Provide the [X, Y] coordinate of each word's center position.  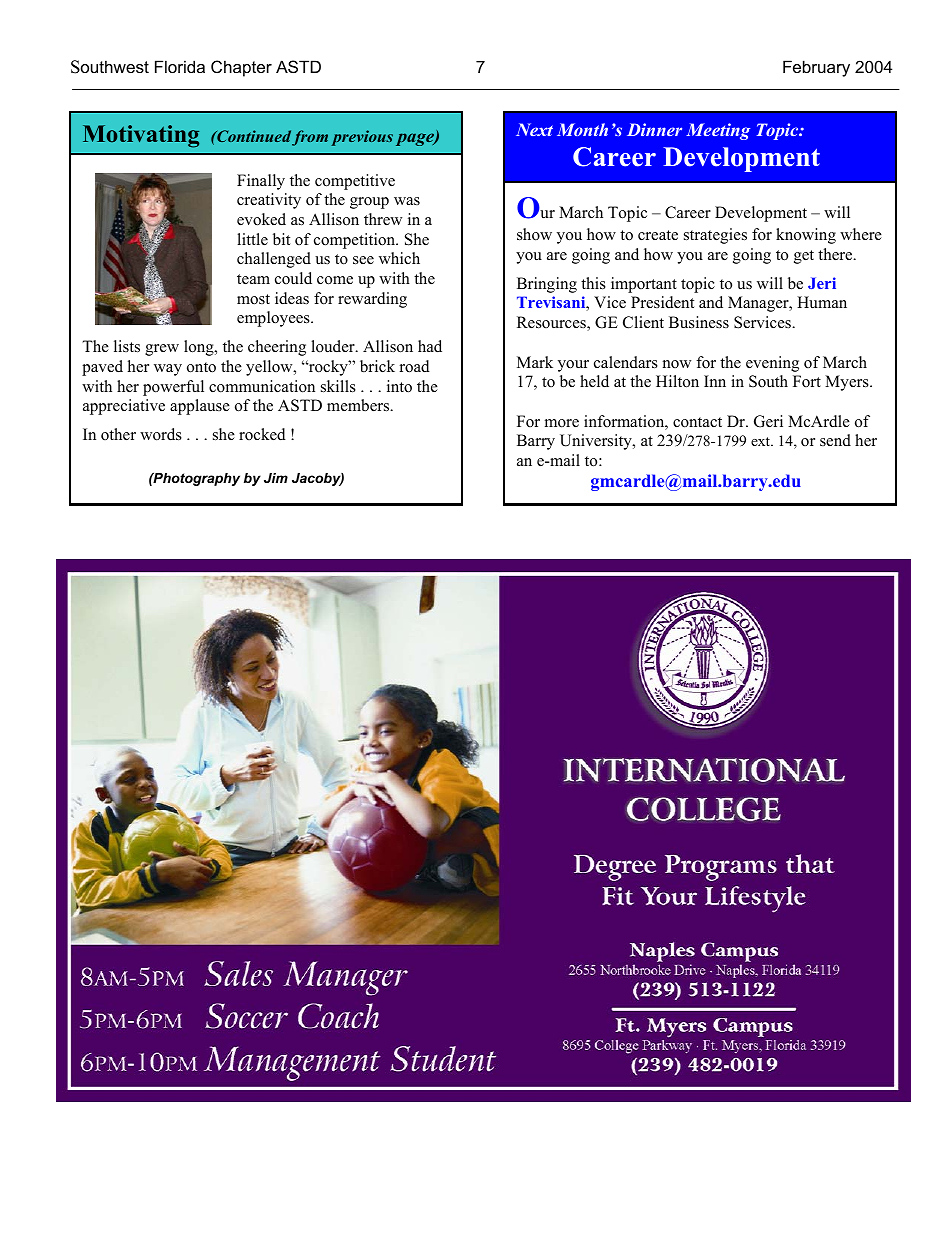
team [253, 279]
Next [534, 129]
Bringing [547, 285]
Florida [180, 66]
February [816, 68]
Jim [276, 478]
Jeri [822, 283]
